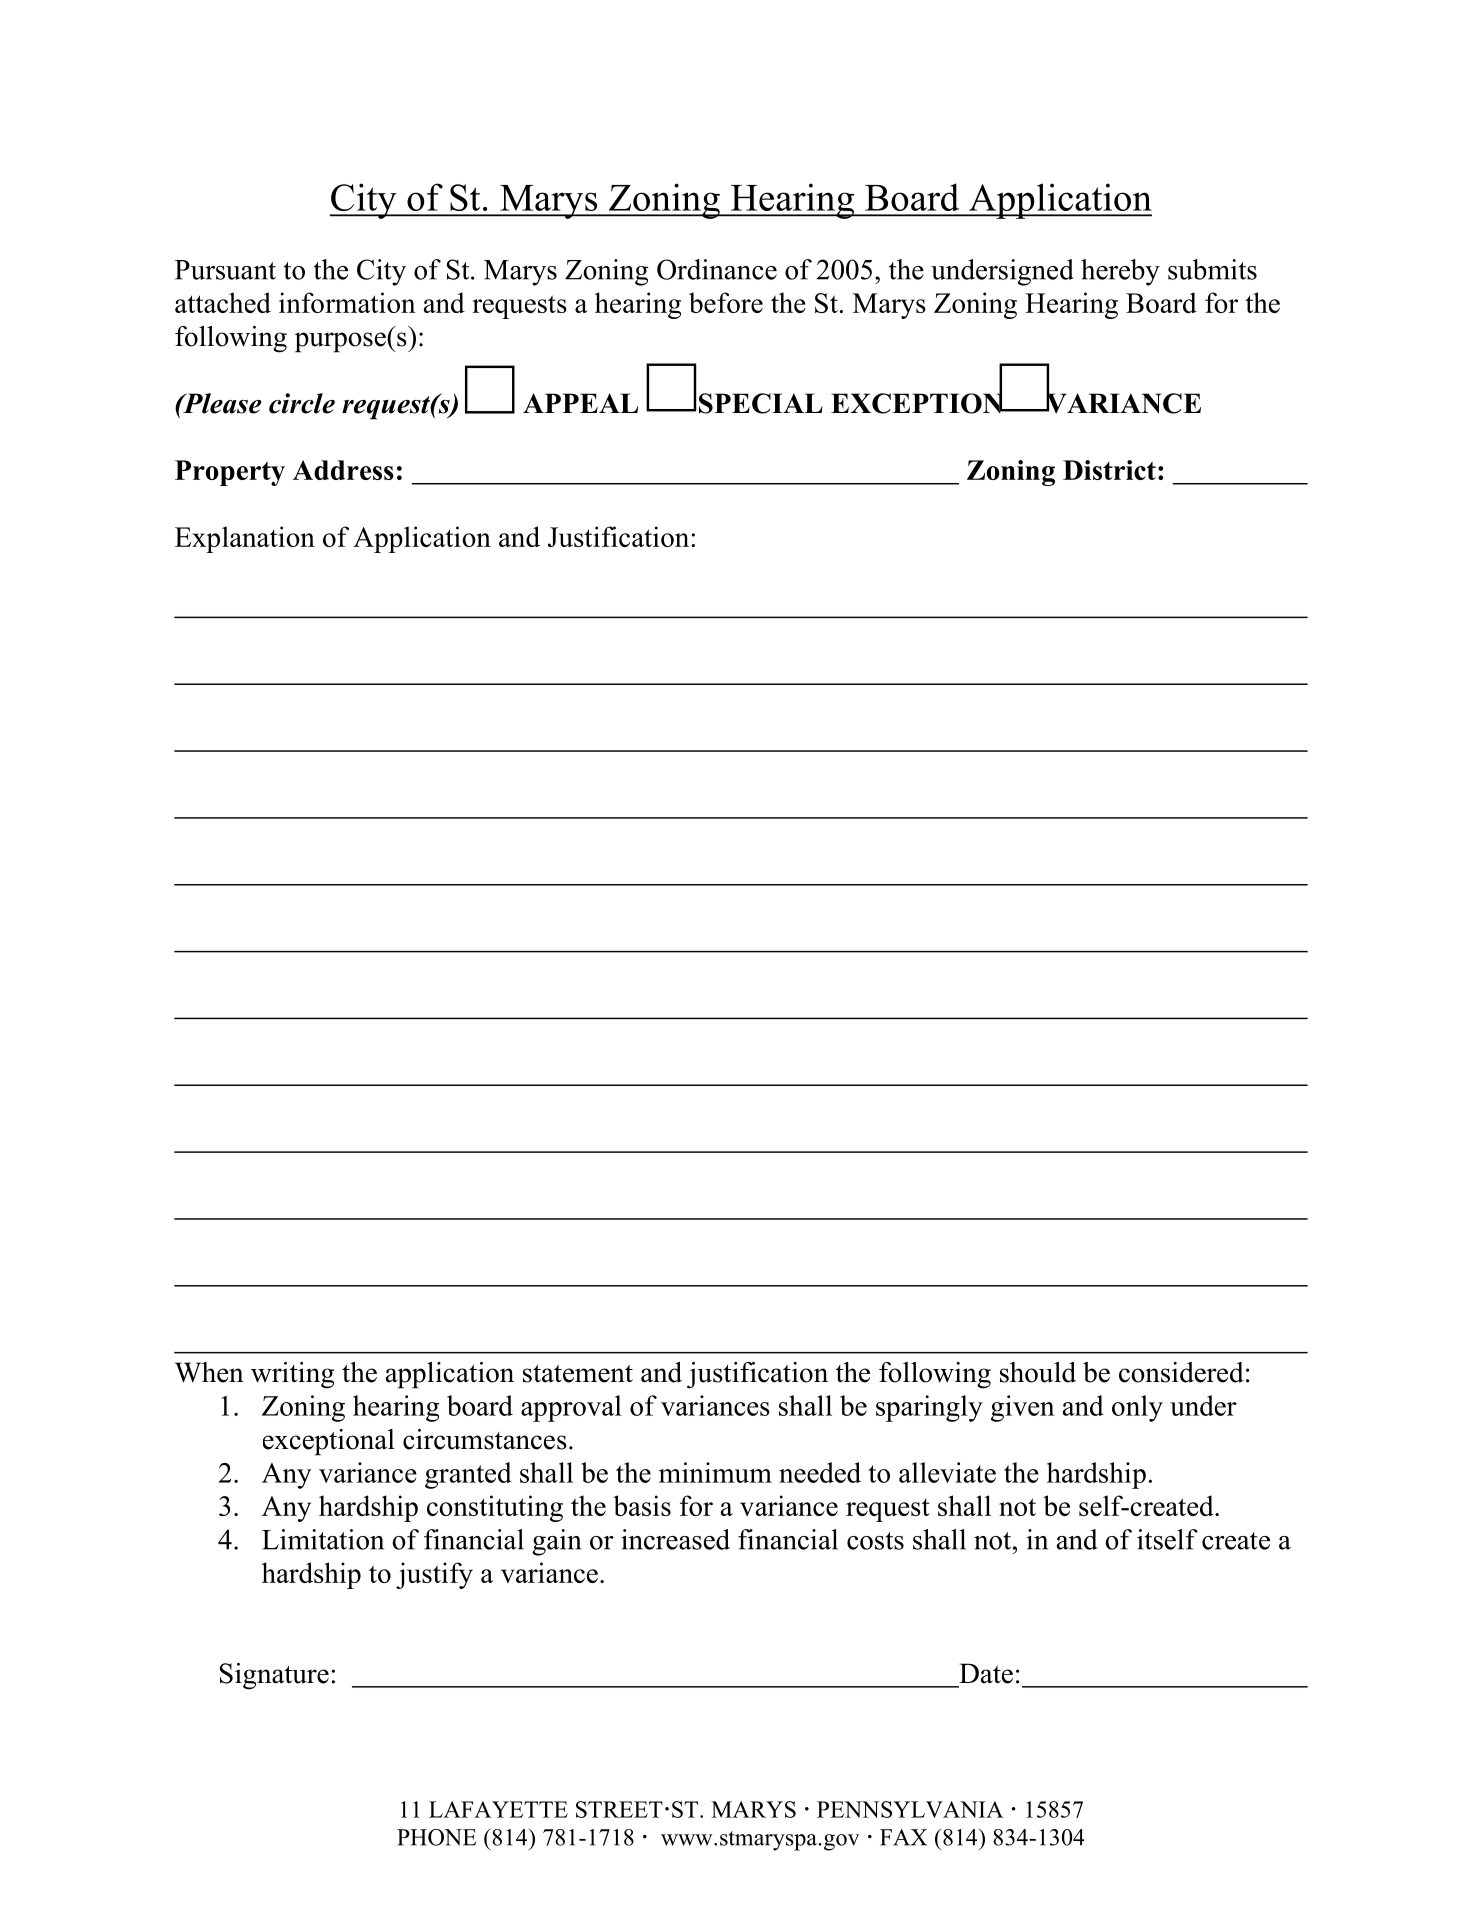  Describe the element at coordinates (578, 1374) in the screenshot. I see `statement` at that location.
